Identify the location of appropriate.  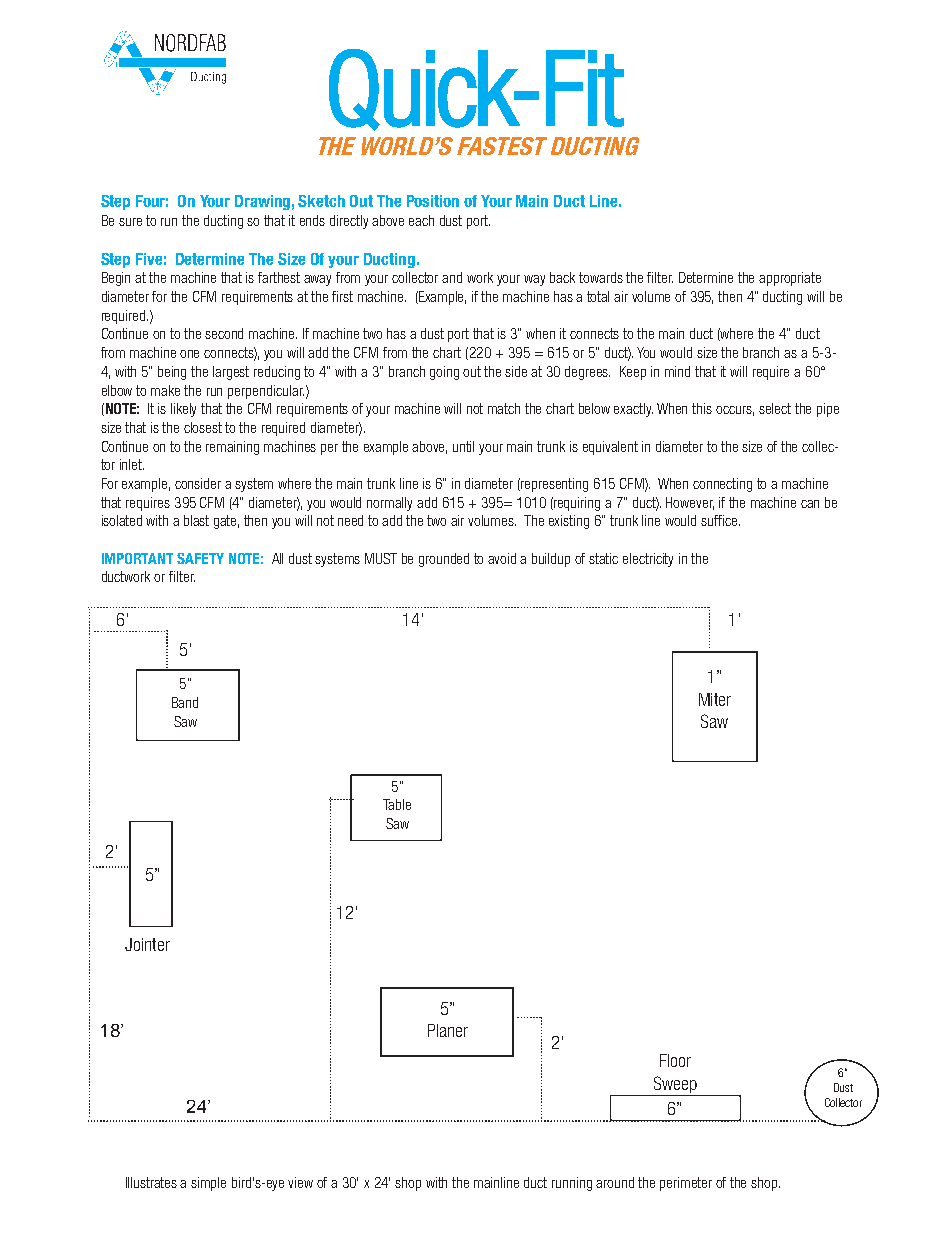
(790, 279).
